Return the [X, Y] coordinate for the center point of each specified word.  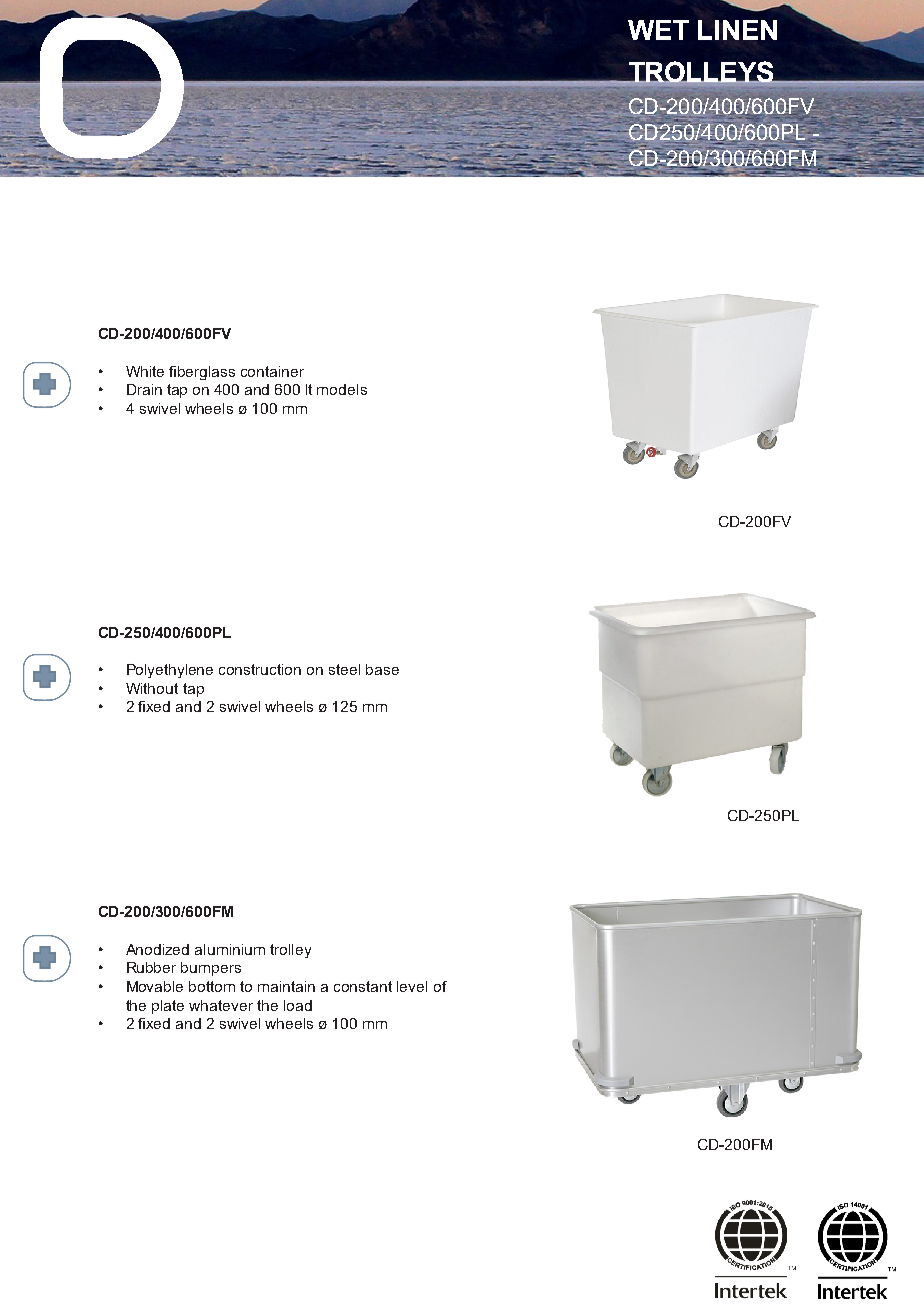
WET [658, 30]
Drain [144, 389]
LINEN [737, 30]
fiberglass [202, 373]
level [412, 986]
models [342, 389]
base [382, 669]
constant [363, 986]
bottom [212, 986]
